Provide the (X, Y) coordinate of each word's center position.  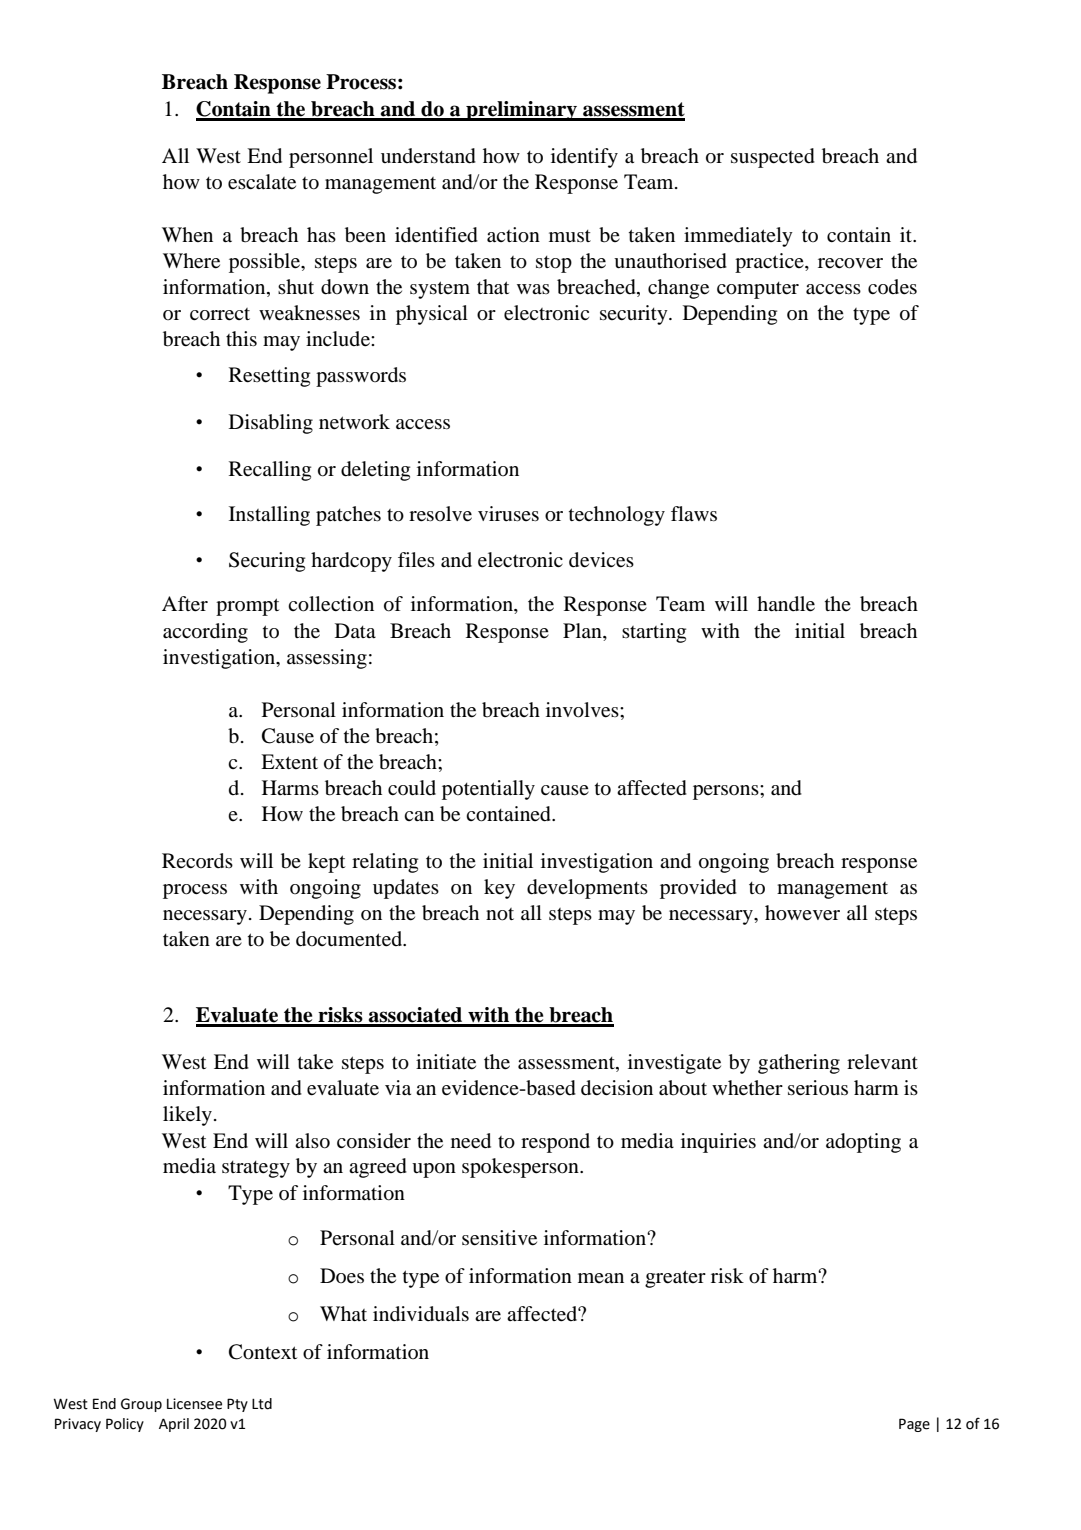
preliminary (521, 111)
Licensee (194, 1404)
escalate (262, 182)
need (471, 1141)
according (205, 633)
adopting (863, 1143)
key (499, 889)
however (802, 913)
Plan (583, 630)
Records (197, 861)
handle (786, 604)
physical (432, 315)
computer (758, 290)
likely (187, 1116)
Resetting (269, 377)
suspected (773, 158)
